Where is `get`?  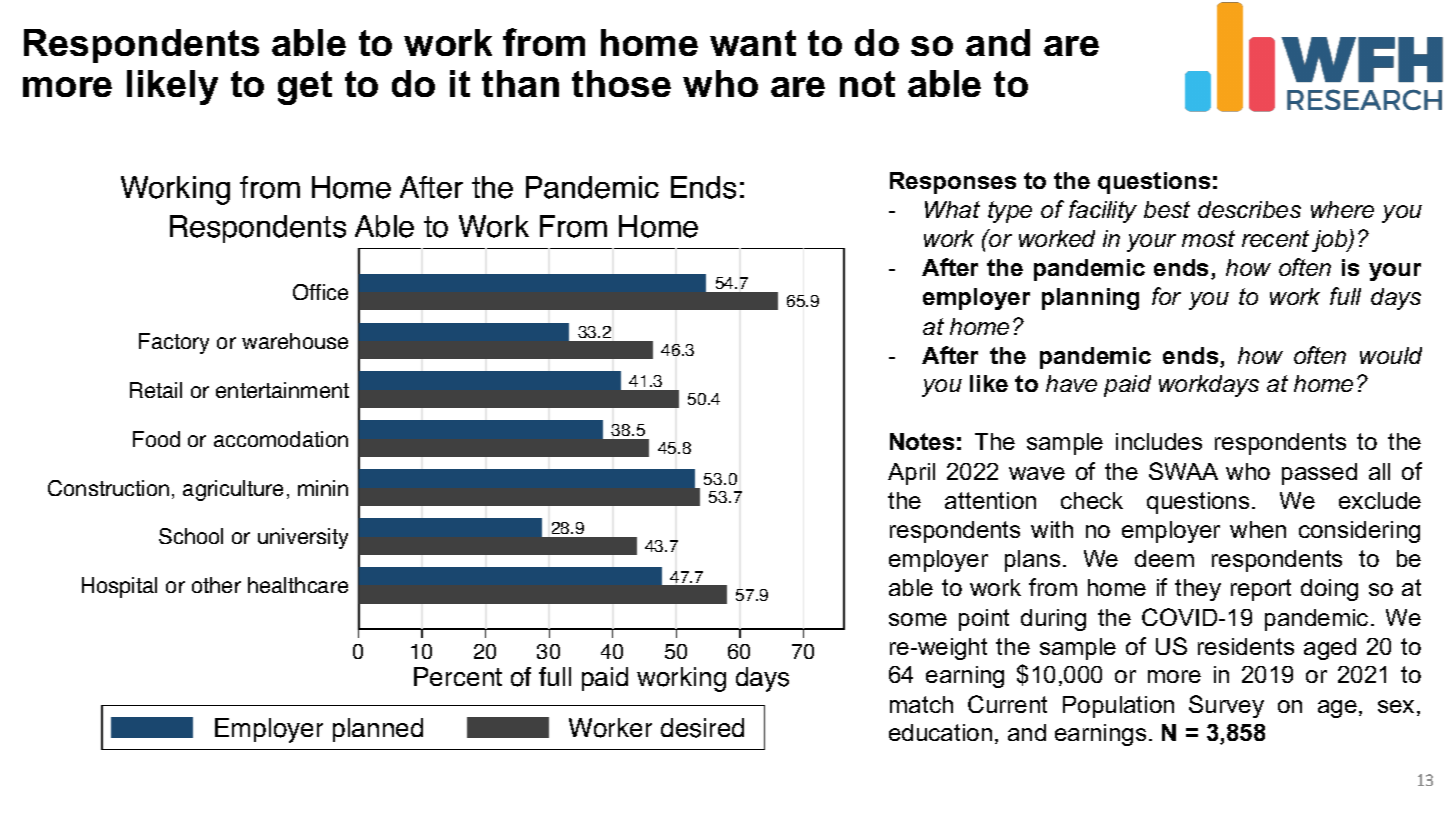 get is located at coordinates (305, 88).
